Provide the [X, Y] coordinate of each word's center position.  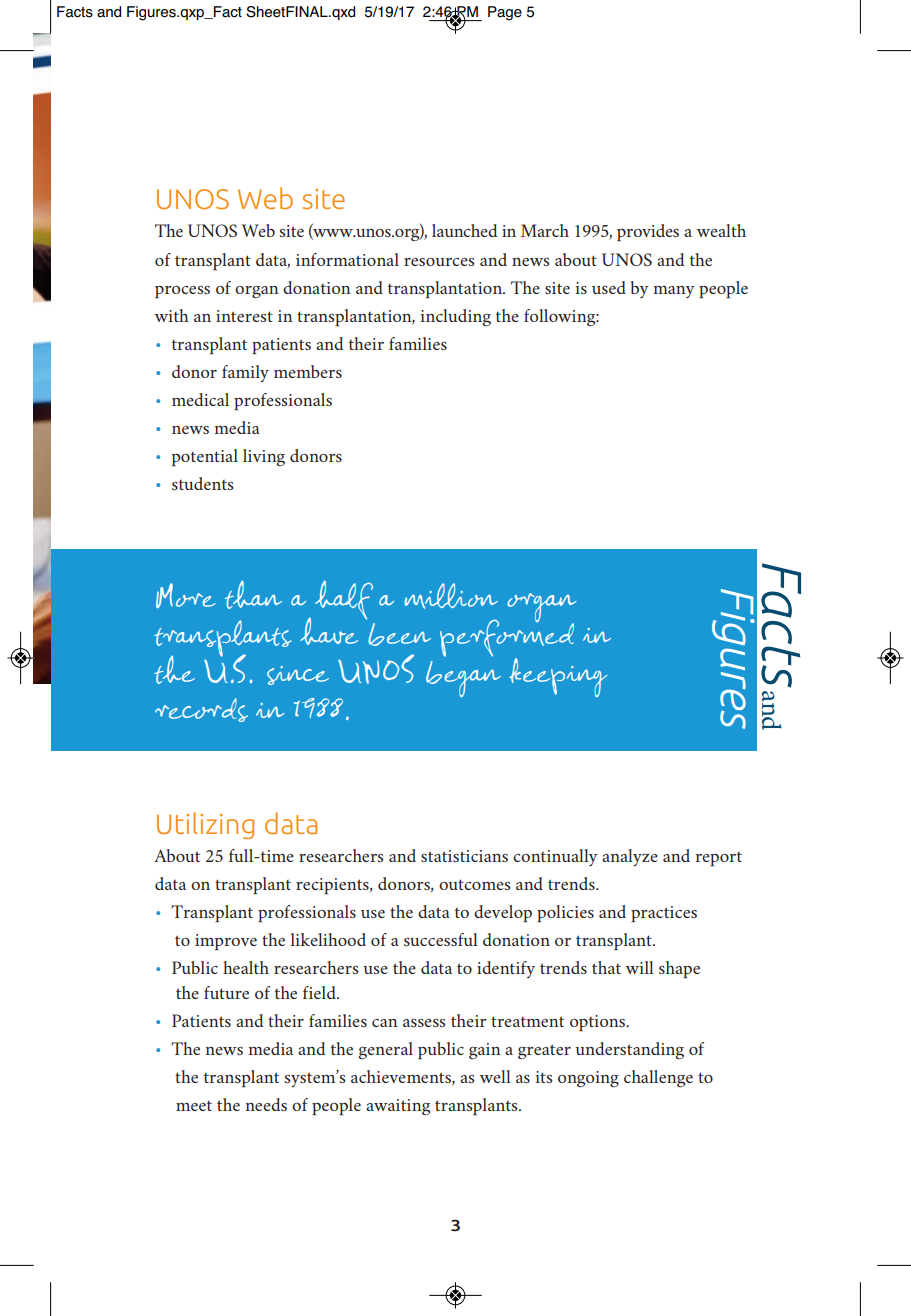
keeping [558, 677]
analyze [630, 857]
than [253, 595]
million [451, 596]
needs [266, 1104]
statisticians [464, 856]
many [674, 292]
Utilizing [205, 825]
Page [505, 13]
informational [347, 259]
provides [648, 232]
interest [244, 316]
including [455, 318]
